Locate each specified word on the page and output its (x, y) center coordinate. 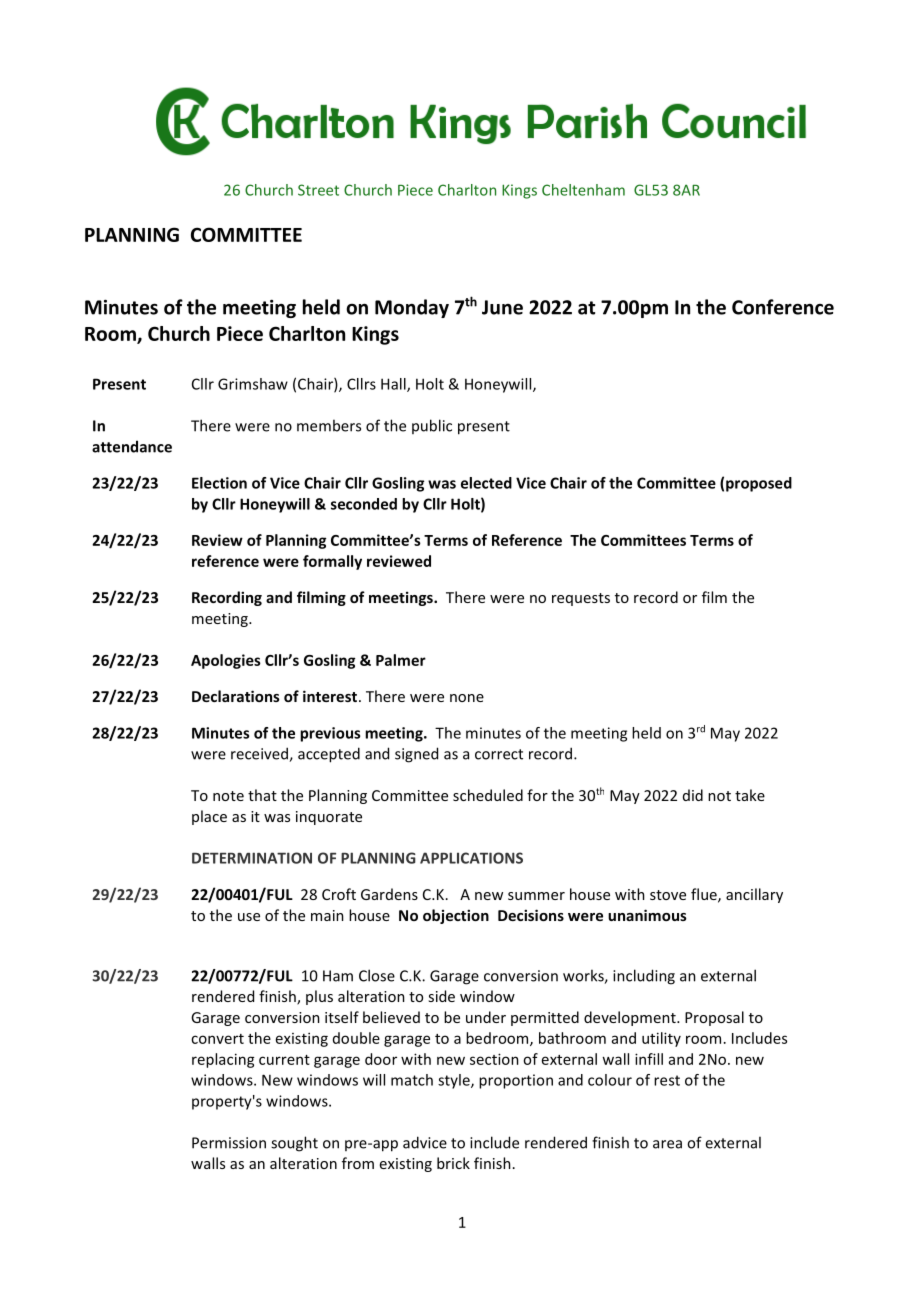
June (502, 307)
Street (318, 190)
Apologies (226, 661)
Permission (229, 1143)
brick (453, 1163)
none (467, 698)
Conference (783, 307)
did (693, 795)
